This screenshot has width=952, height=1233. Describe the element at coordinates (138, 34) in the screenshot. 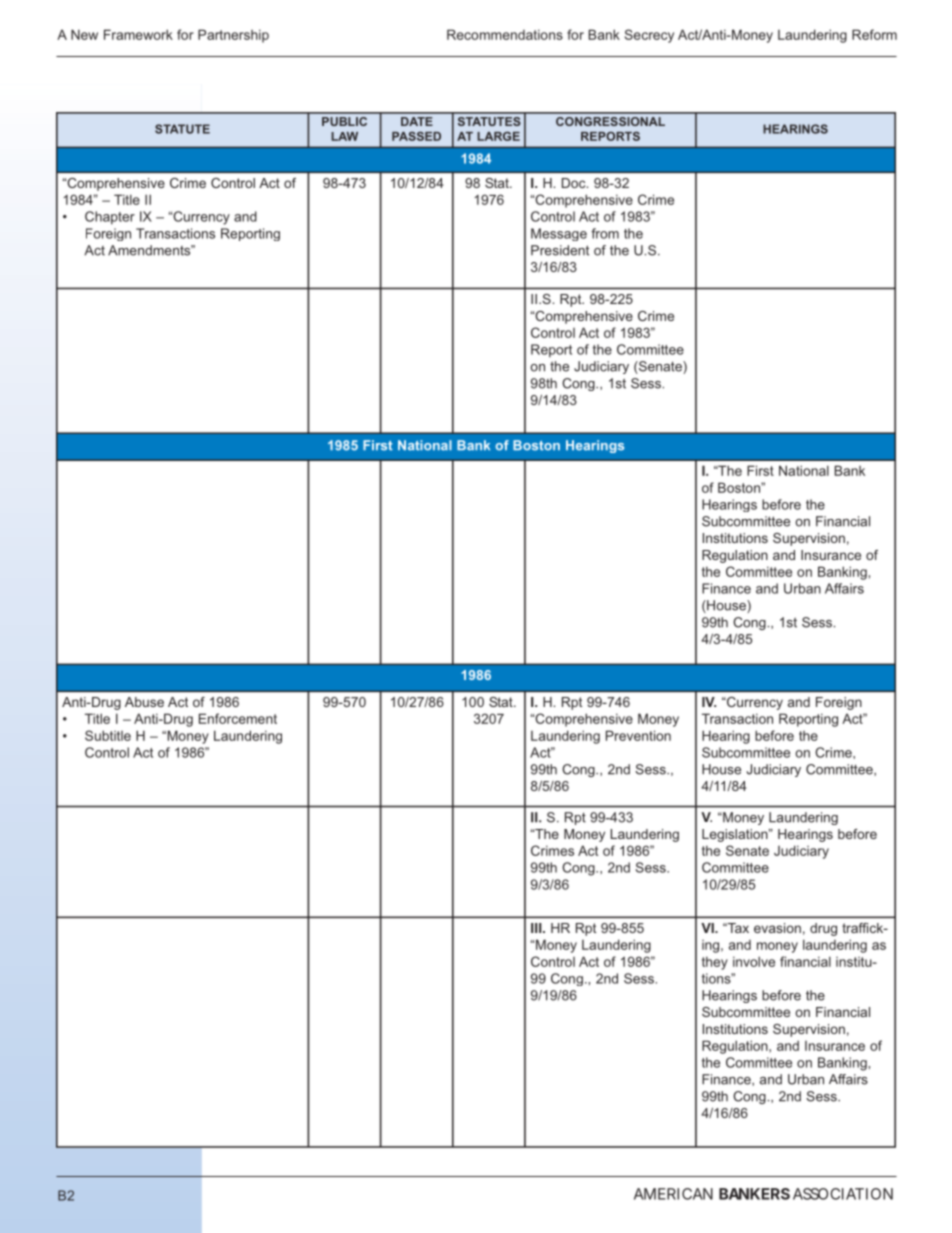

I see `Framework` at that location.
